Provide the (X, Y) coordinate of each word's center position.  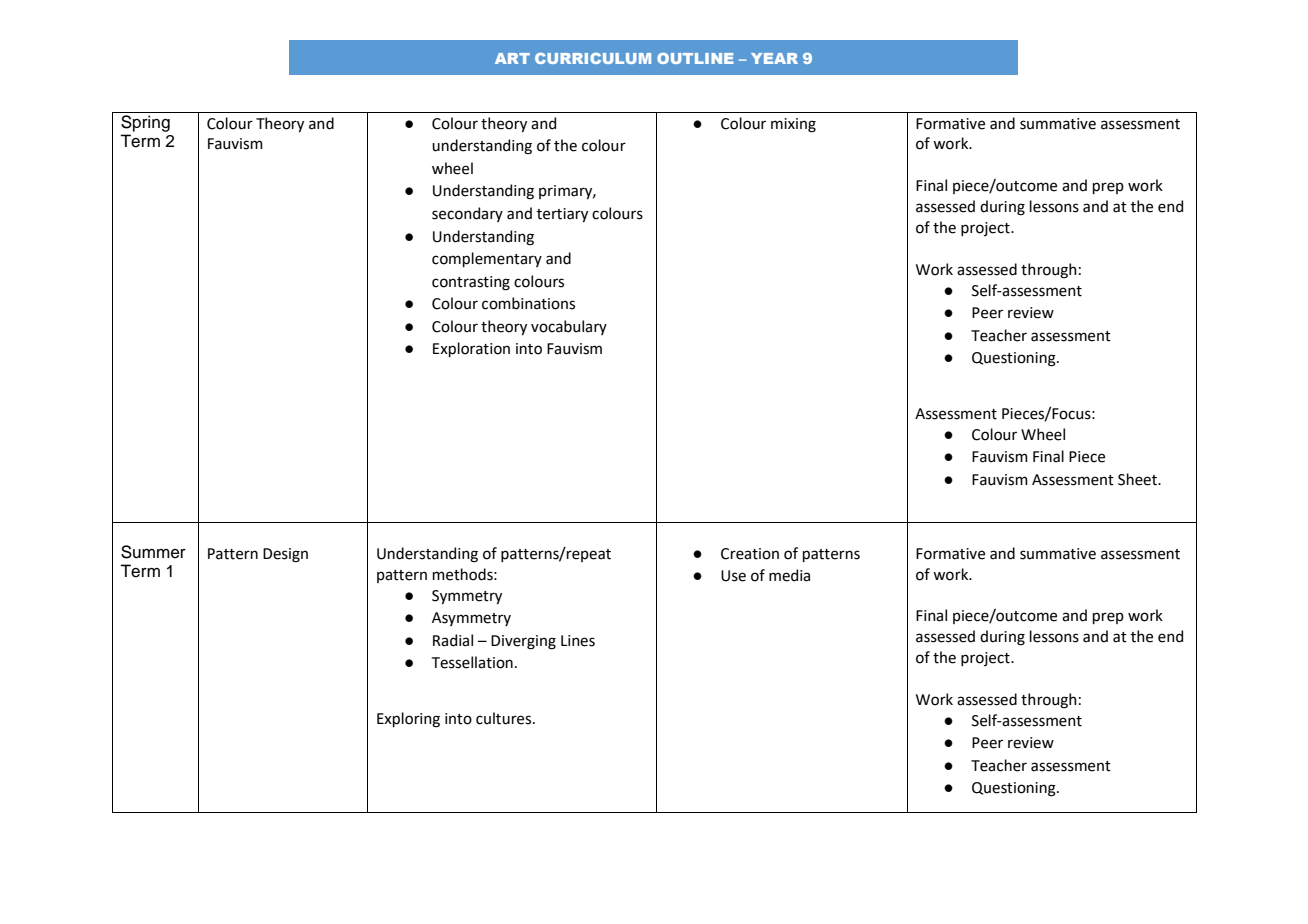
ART (512, 58)
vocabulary (569, 327)
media (789, 575)
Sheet (1138, 479)
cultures (505, 718)
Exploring (408, 720)
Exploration (471, 349)
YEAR (774, 58)
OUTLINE (695, 58)
